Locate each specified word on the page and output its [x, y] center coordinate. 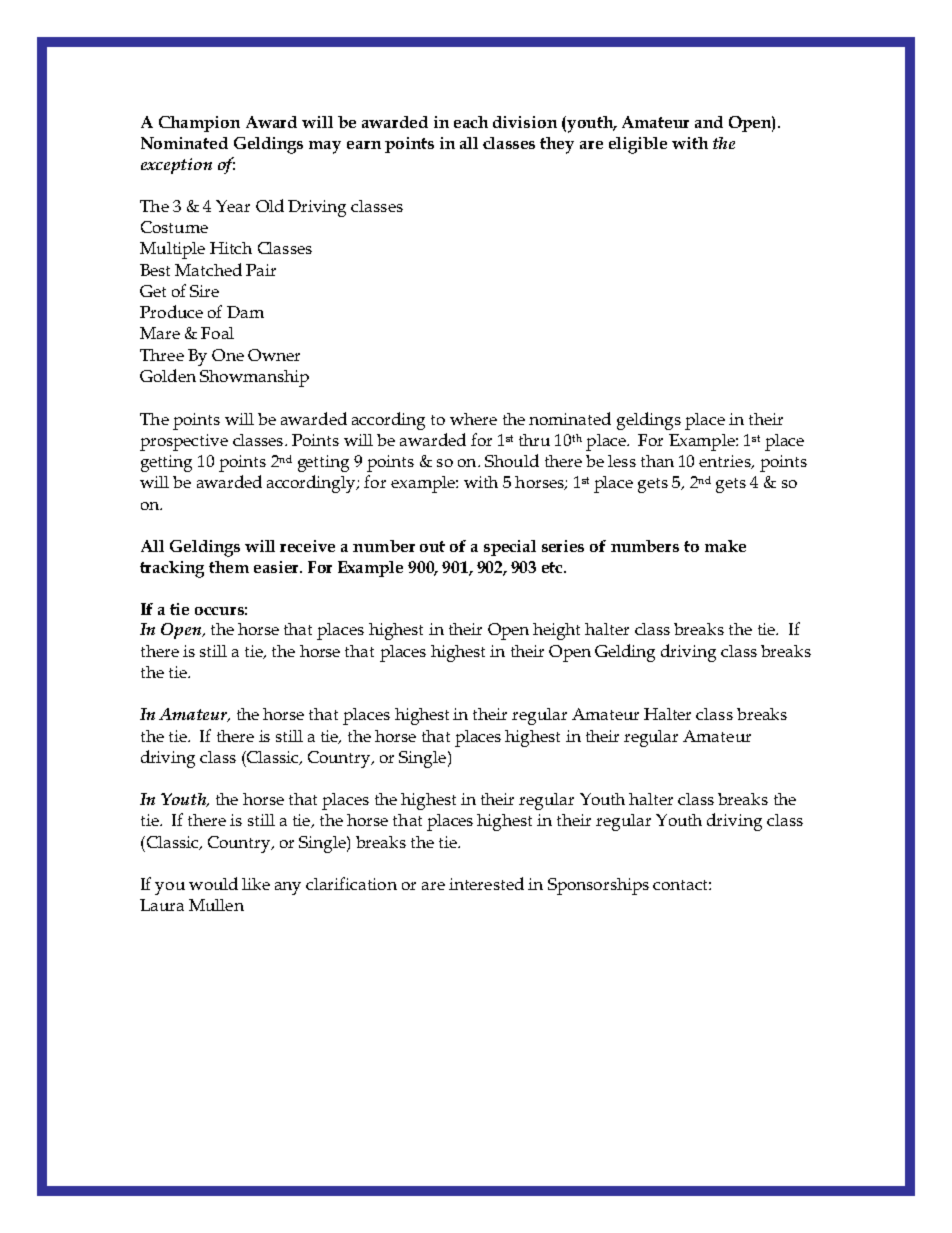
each [471, 122]
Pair [261, 270]
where [473, 419]
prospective [184, 442]
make [725, 546]
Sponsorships [598, 886]
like [256, 884]
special [510, 548]
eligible [638, 145]
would [213, 883]
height [556, 631]
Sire [204, 291]
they [557, 145]
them [229, 567]
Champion [199, 124]
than [657, 461]
